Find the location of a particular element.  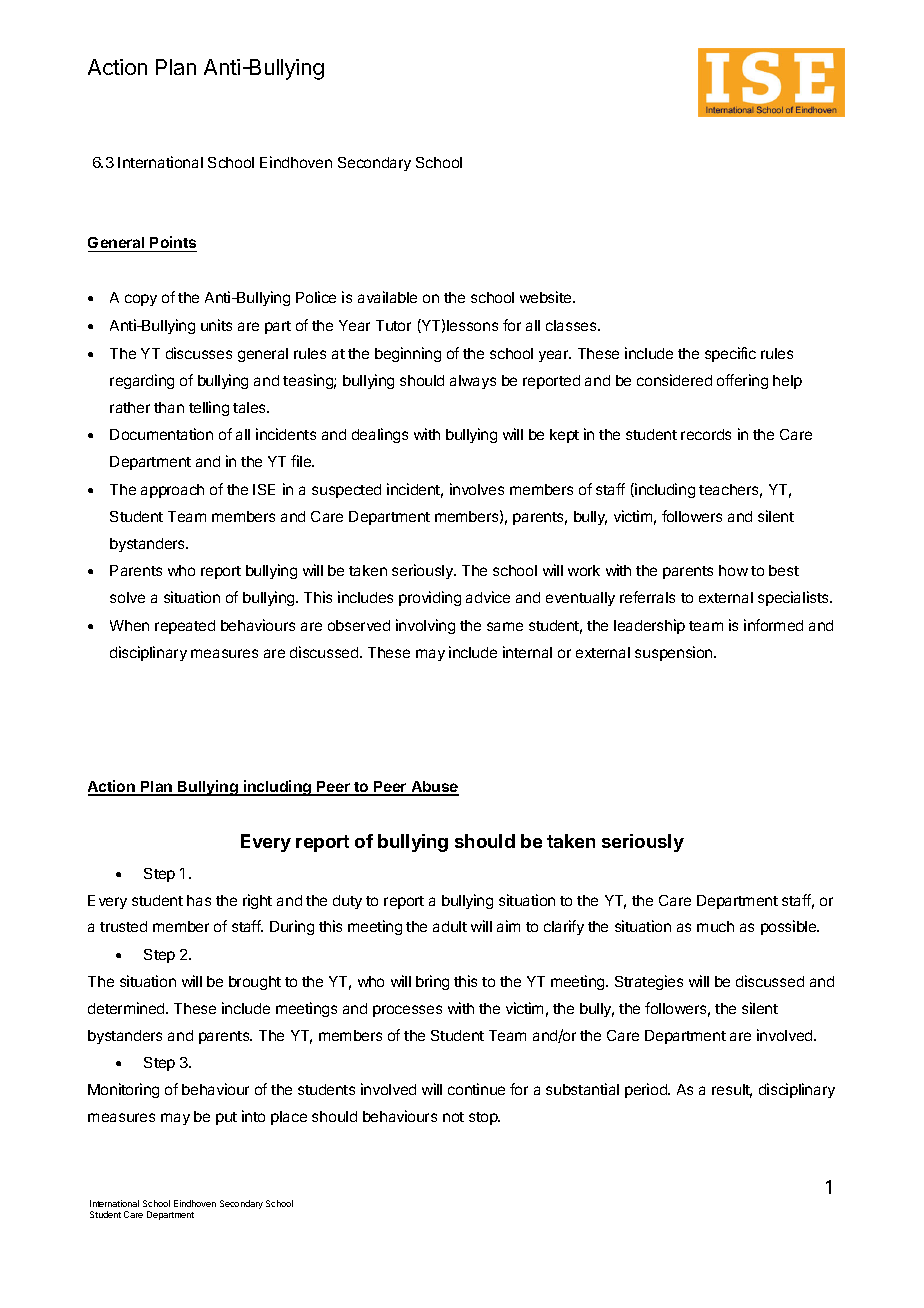

internal is located at coordinates (527, 652).
